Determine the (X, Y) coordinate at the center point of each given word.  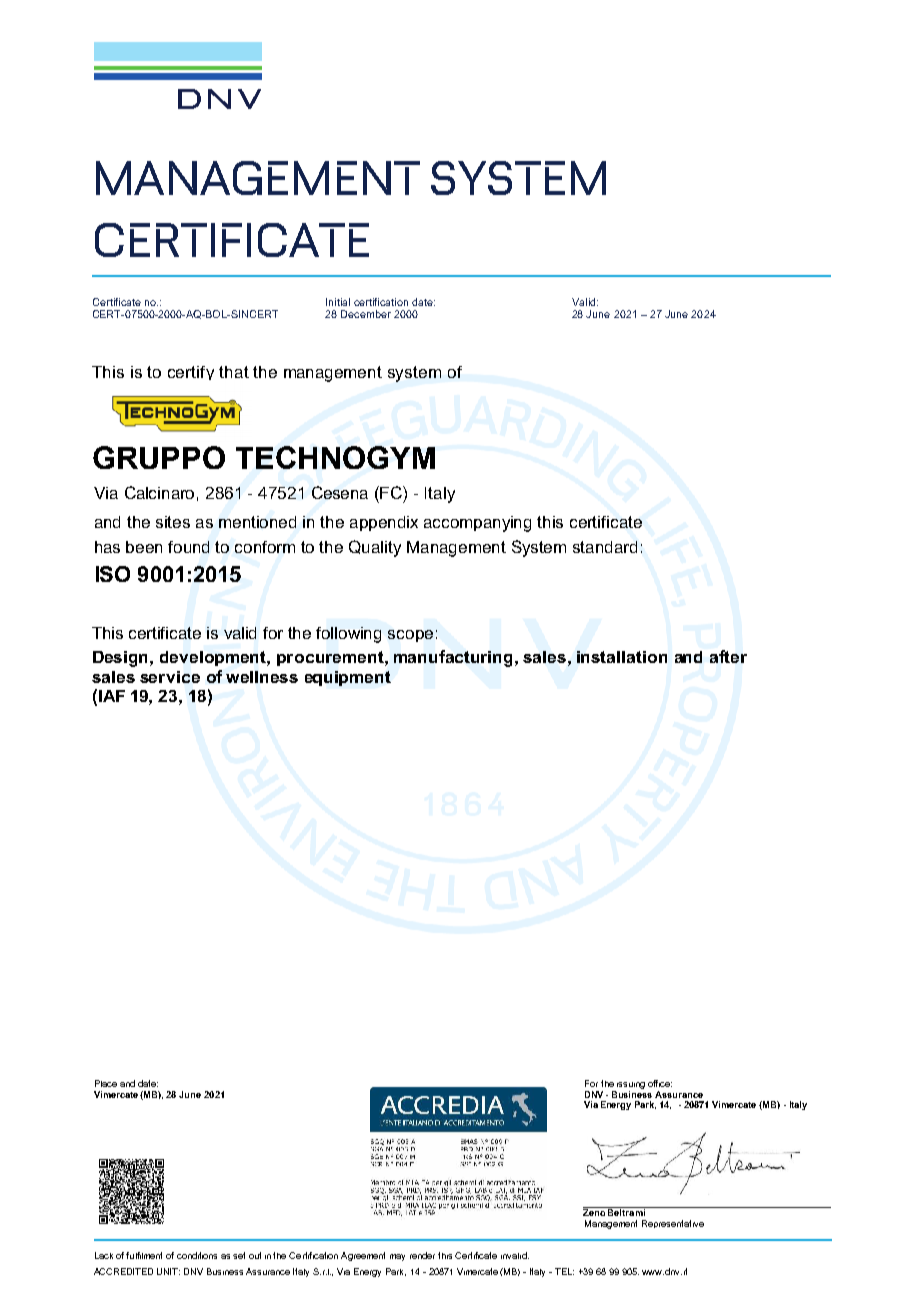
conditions (197, 1255)
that (234, 372)
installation (622, 657)
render (422, 1255)
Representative (673, 1224)
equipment (348, 678)
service (170, 677)
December (366, 314)
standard (605, 547)
